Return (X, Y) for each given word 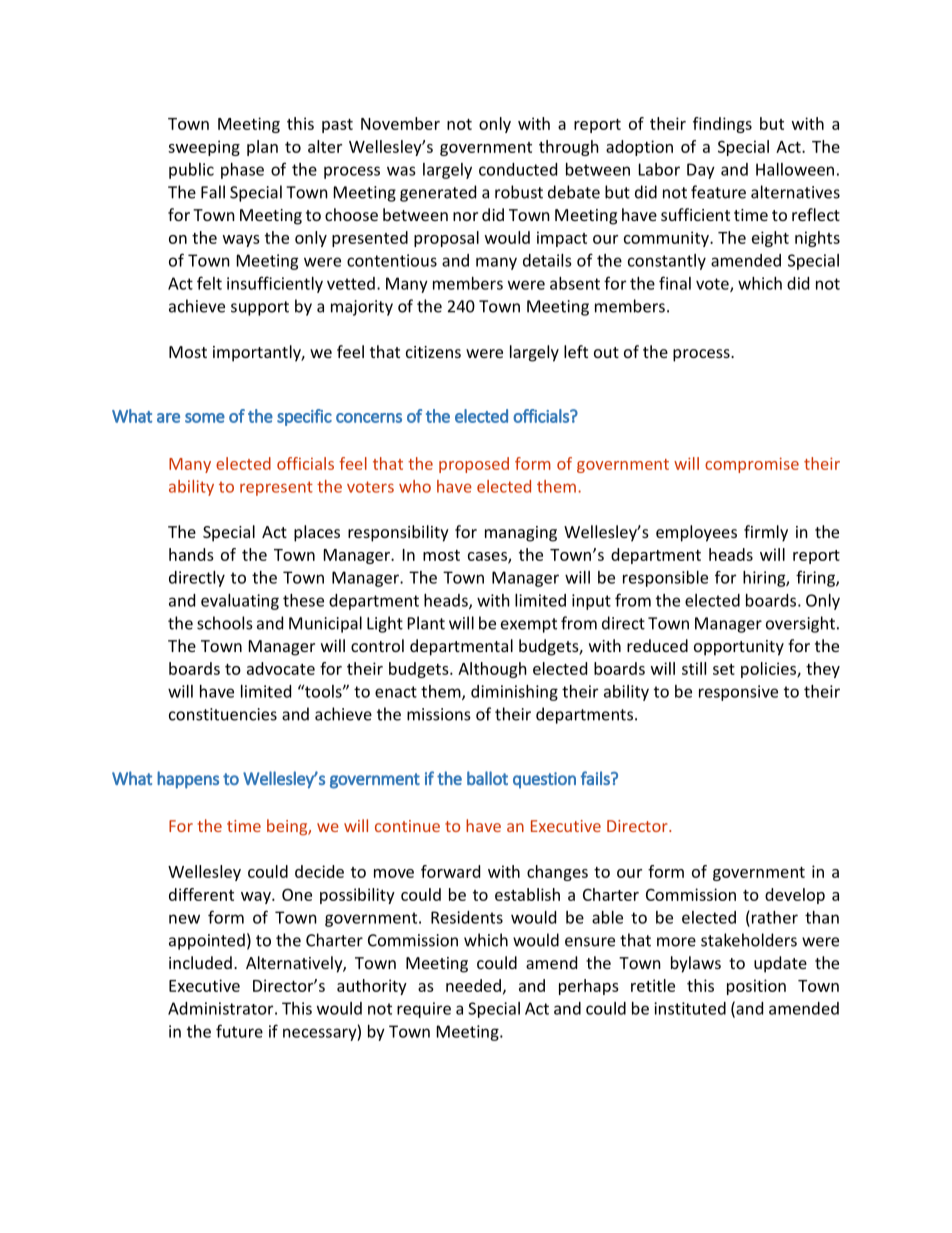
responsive (738, 693)
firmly (766, 533)
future (239, 1031)
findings (722, 125)
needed (473, 985)
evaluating (240, 602)
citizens (433, 352)
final (675, 283)
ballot (487, 778)
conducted (518, 169)
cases (488, 557)
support (260, 308)
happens (188, 780)
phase (242, 171)
